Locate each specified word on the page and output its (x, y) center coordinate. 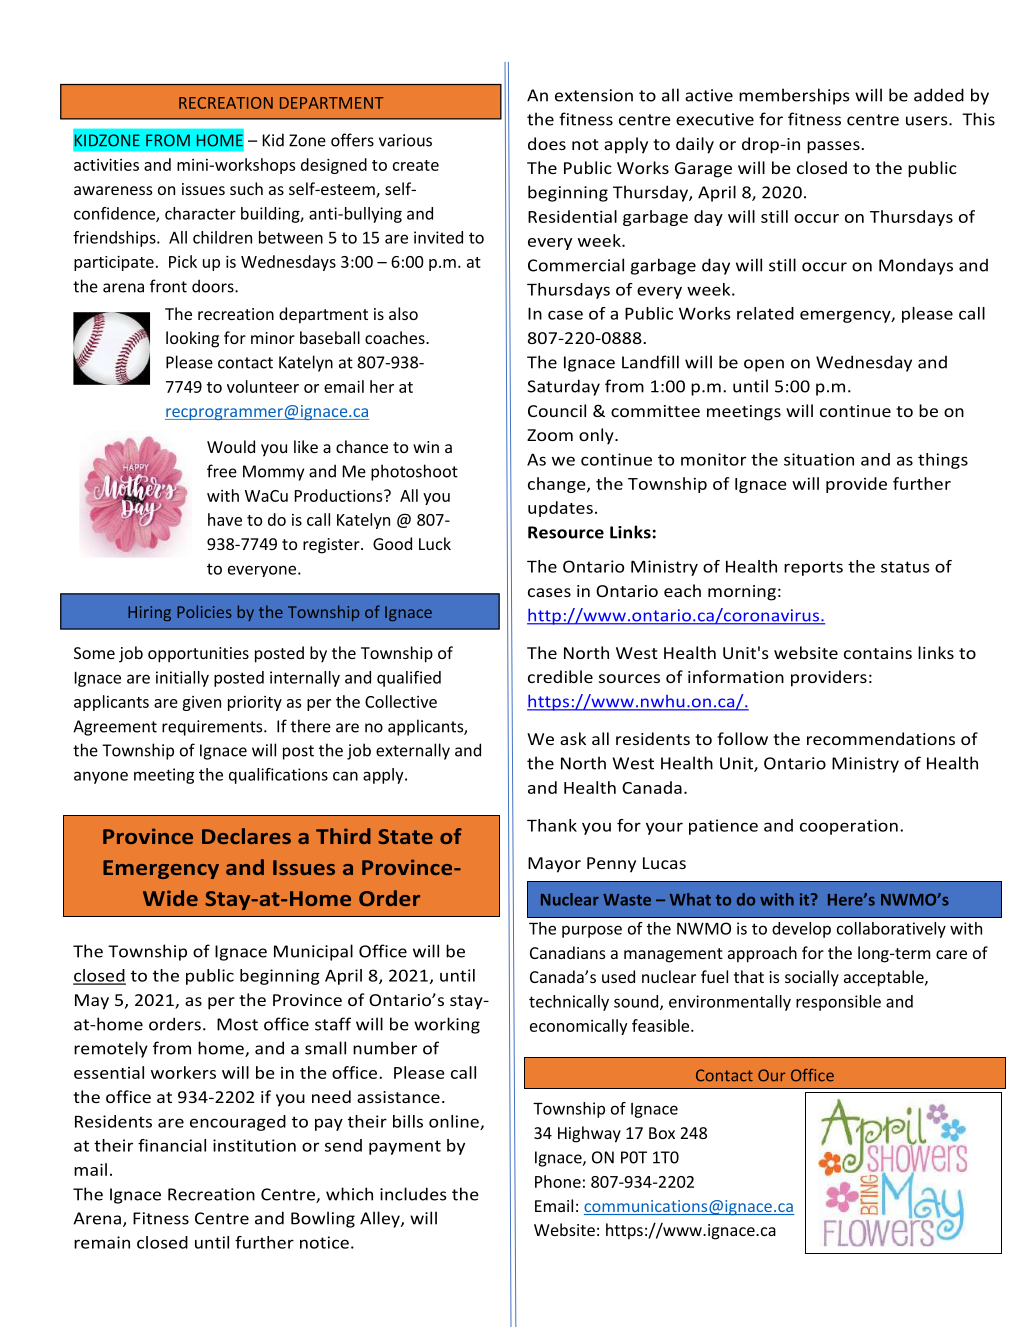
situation (819, 459)
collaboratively (891, 930)
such (246, 188)
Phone (558, 1181)
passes (833, 147)
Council (557, 410)
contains (878, 653)
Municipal (313, 952)
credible (560, 676)
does (547, 143)
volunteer (263, 386)
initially (182, 679)
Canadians (567, 952)
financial (172, 1145)
